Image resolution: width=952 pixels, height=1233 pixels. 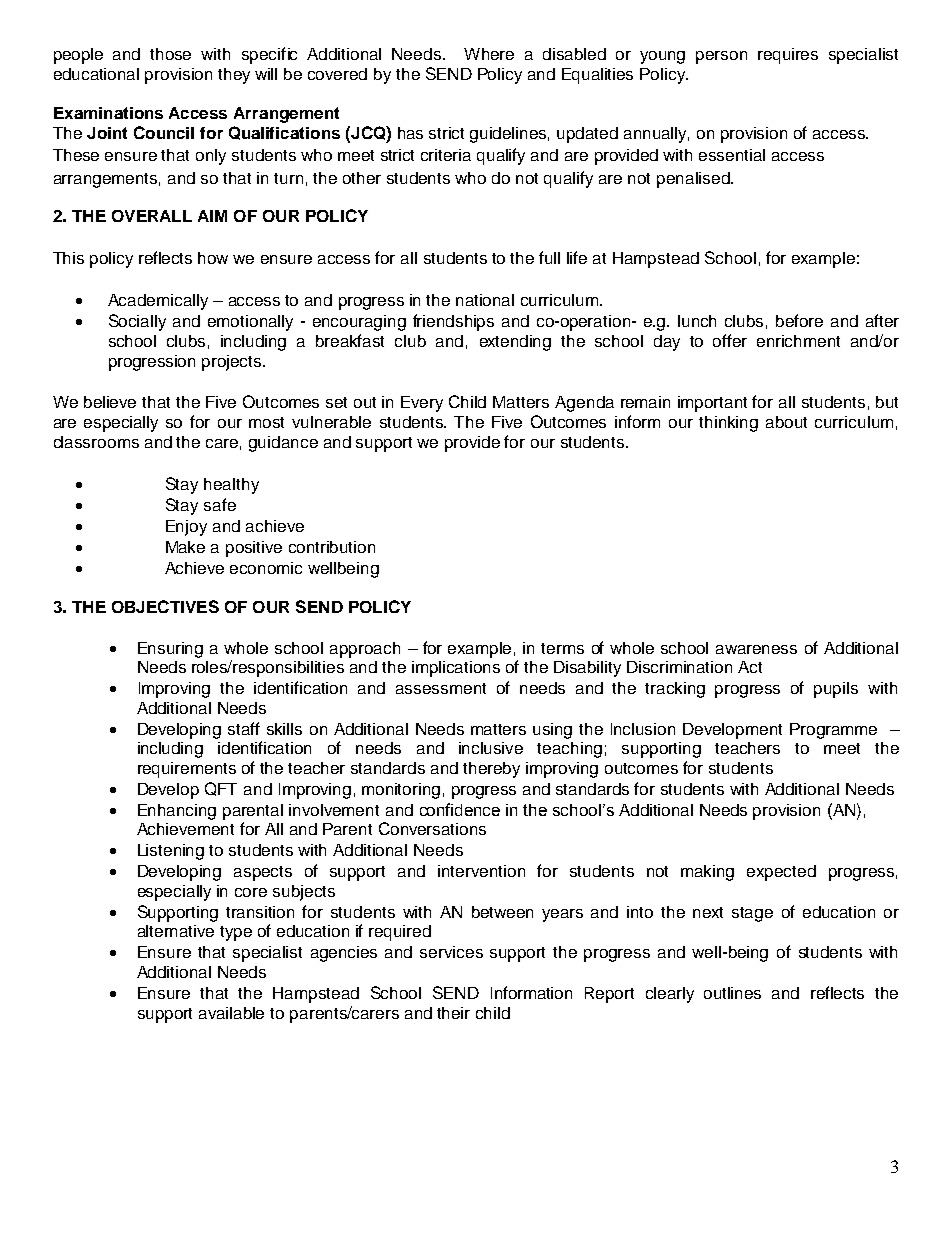 What do you see at coordinates (231, 1013) in the image?
I see `available` at bounding box center [231, 1013].
